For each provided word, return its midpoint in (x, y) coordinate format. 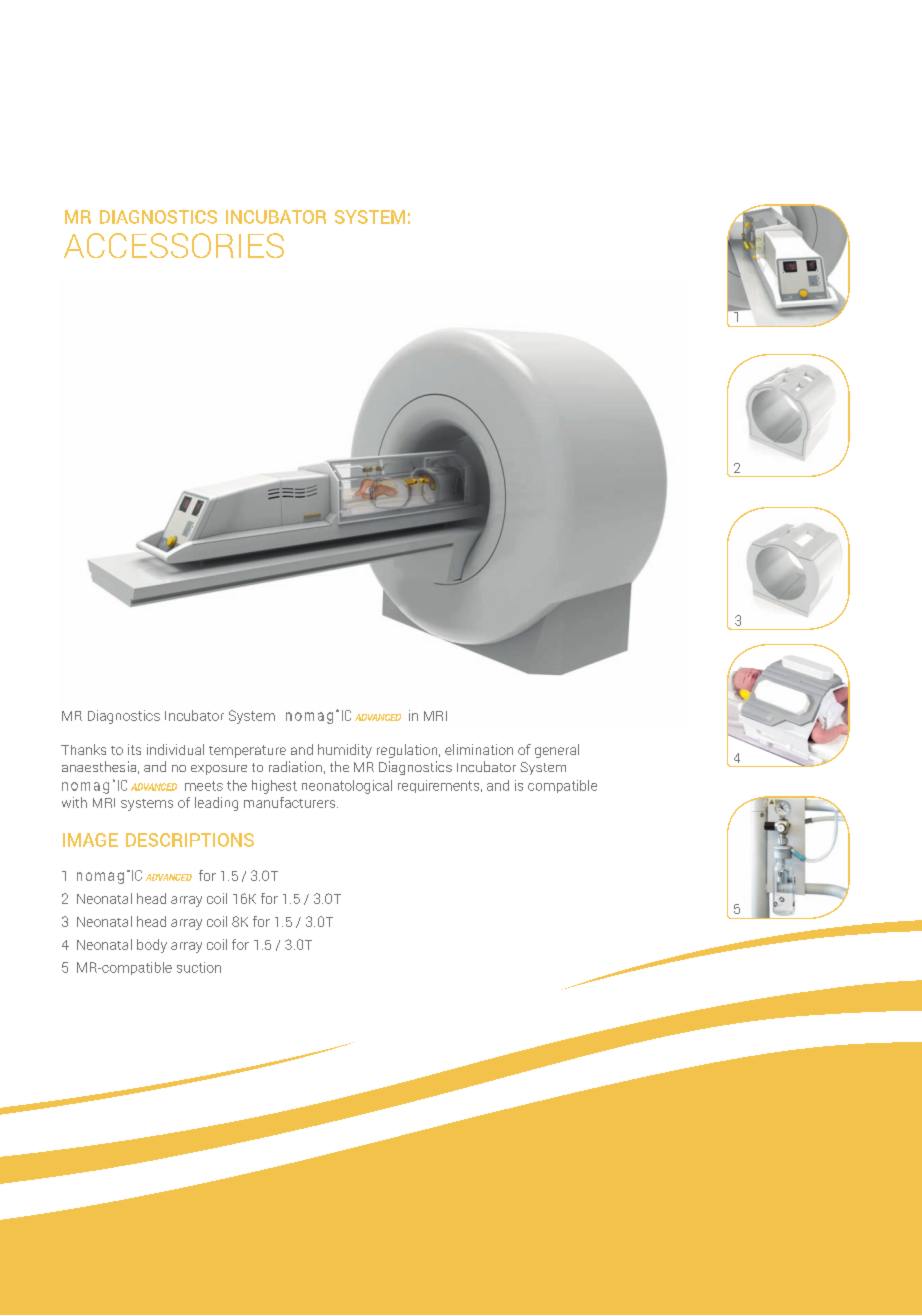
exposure (219, 770)
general (557, 751)
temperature (247, 751)
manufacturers (291, 802)
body (152, 946)
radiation (295, 766)
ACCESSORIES (174, 245)
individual (175, 749)
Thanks (83, 749)
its (134, 749)
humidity (345, 751)
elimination (479, 749)
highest (274, 787)
